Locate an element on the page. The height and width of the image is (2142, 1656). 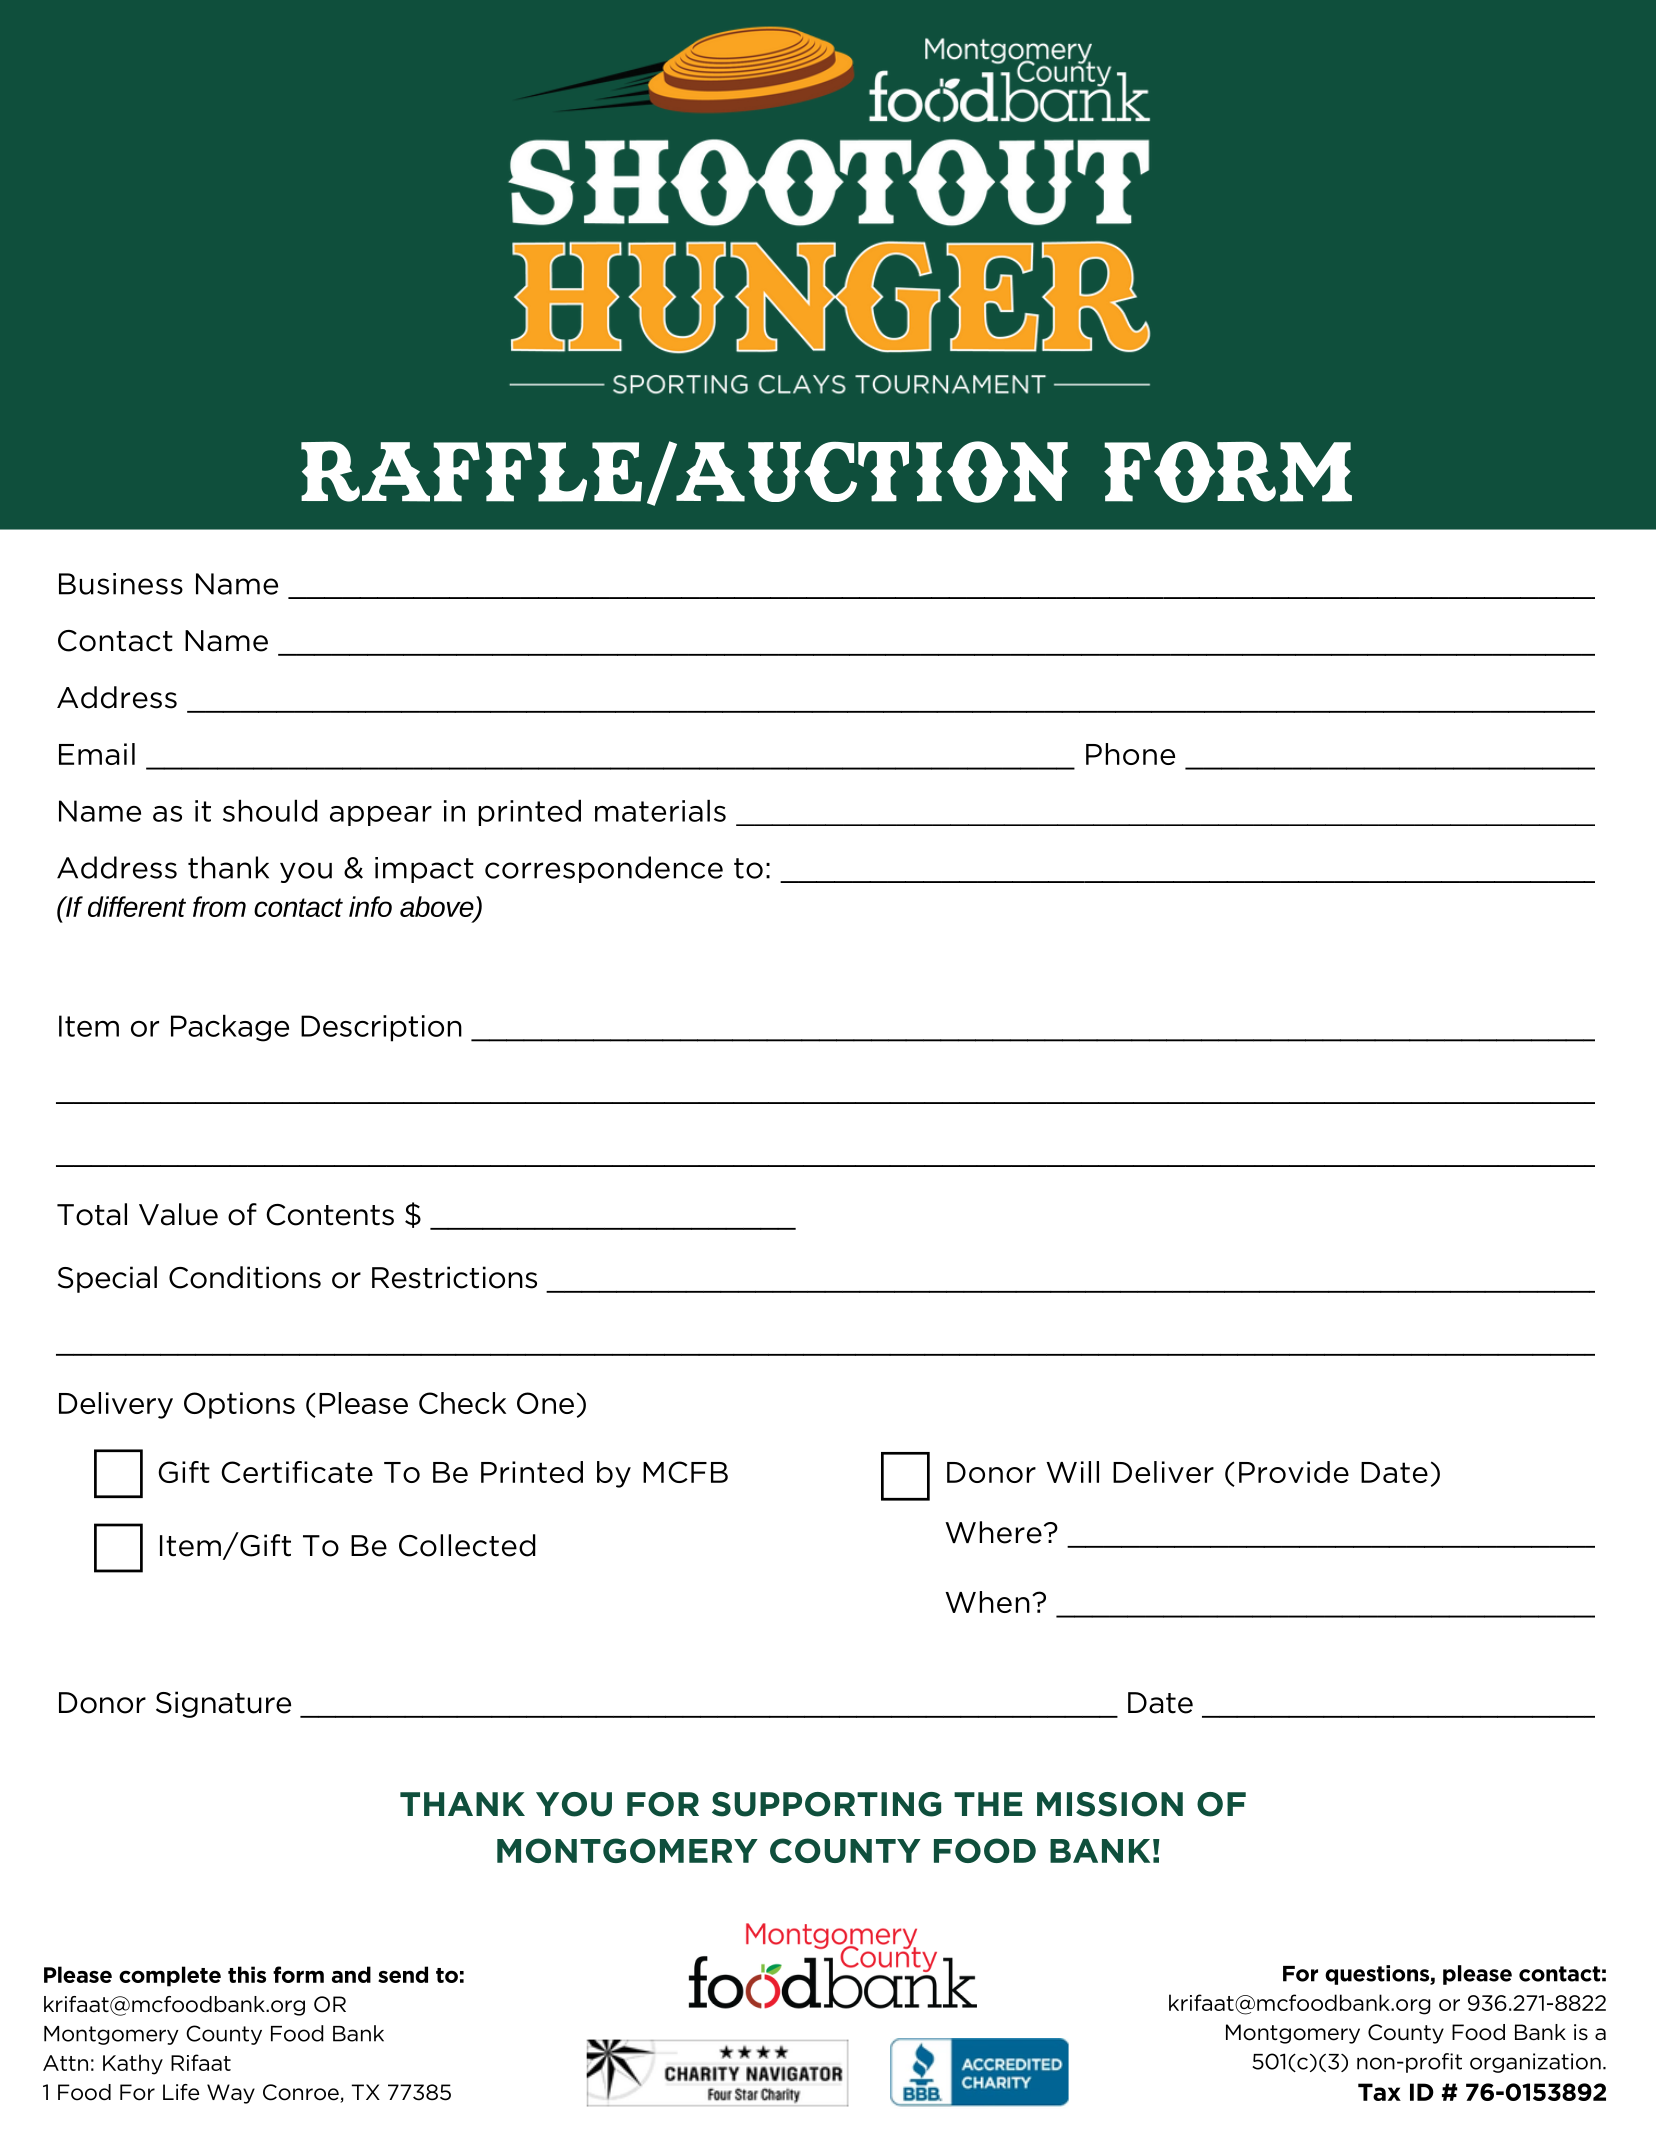
Business is located at coordinates (121, 584).
